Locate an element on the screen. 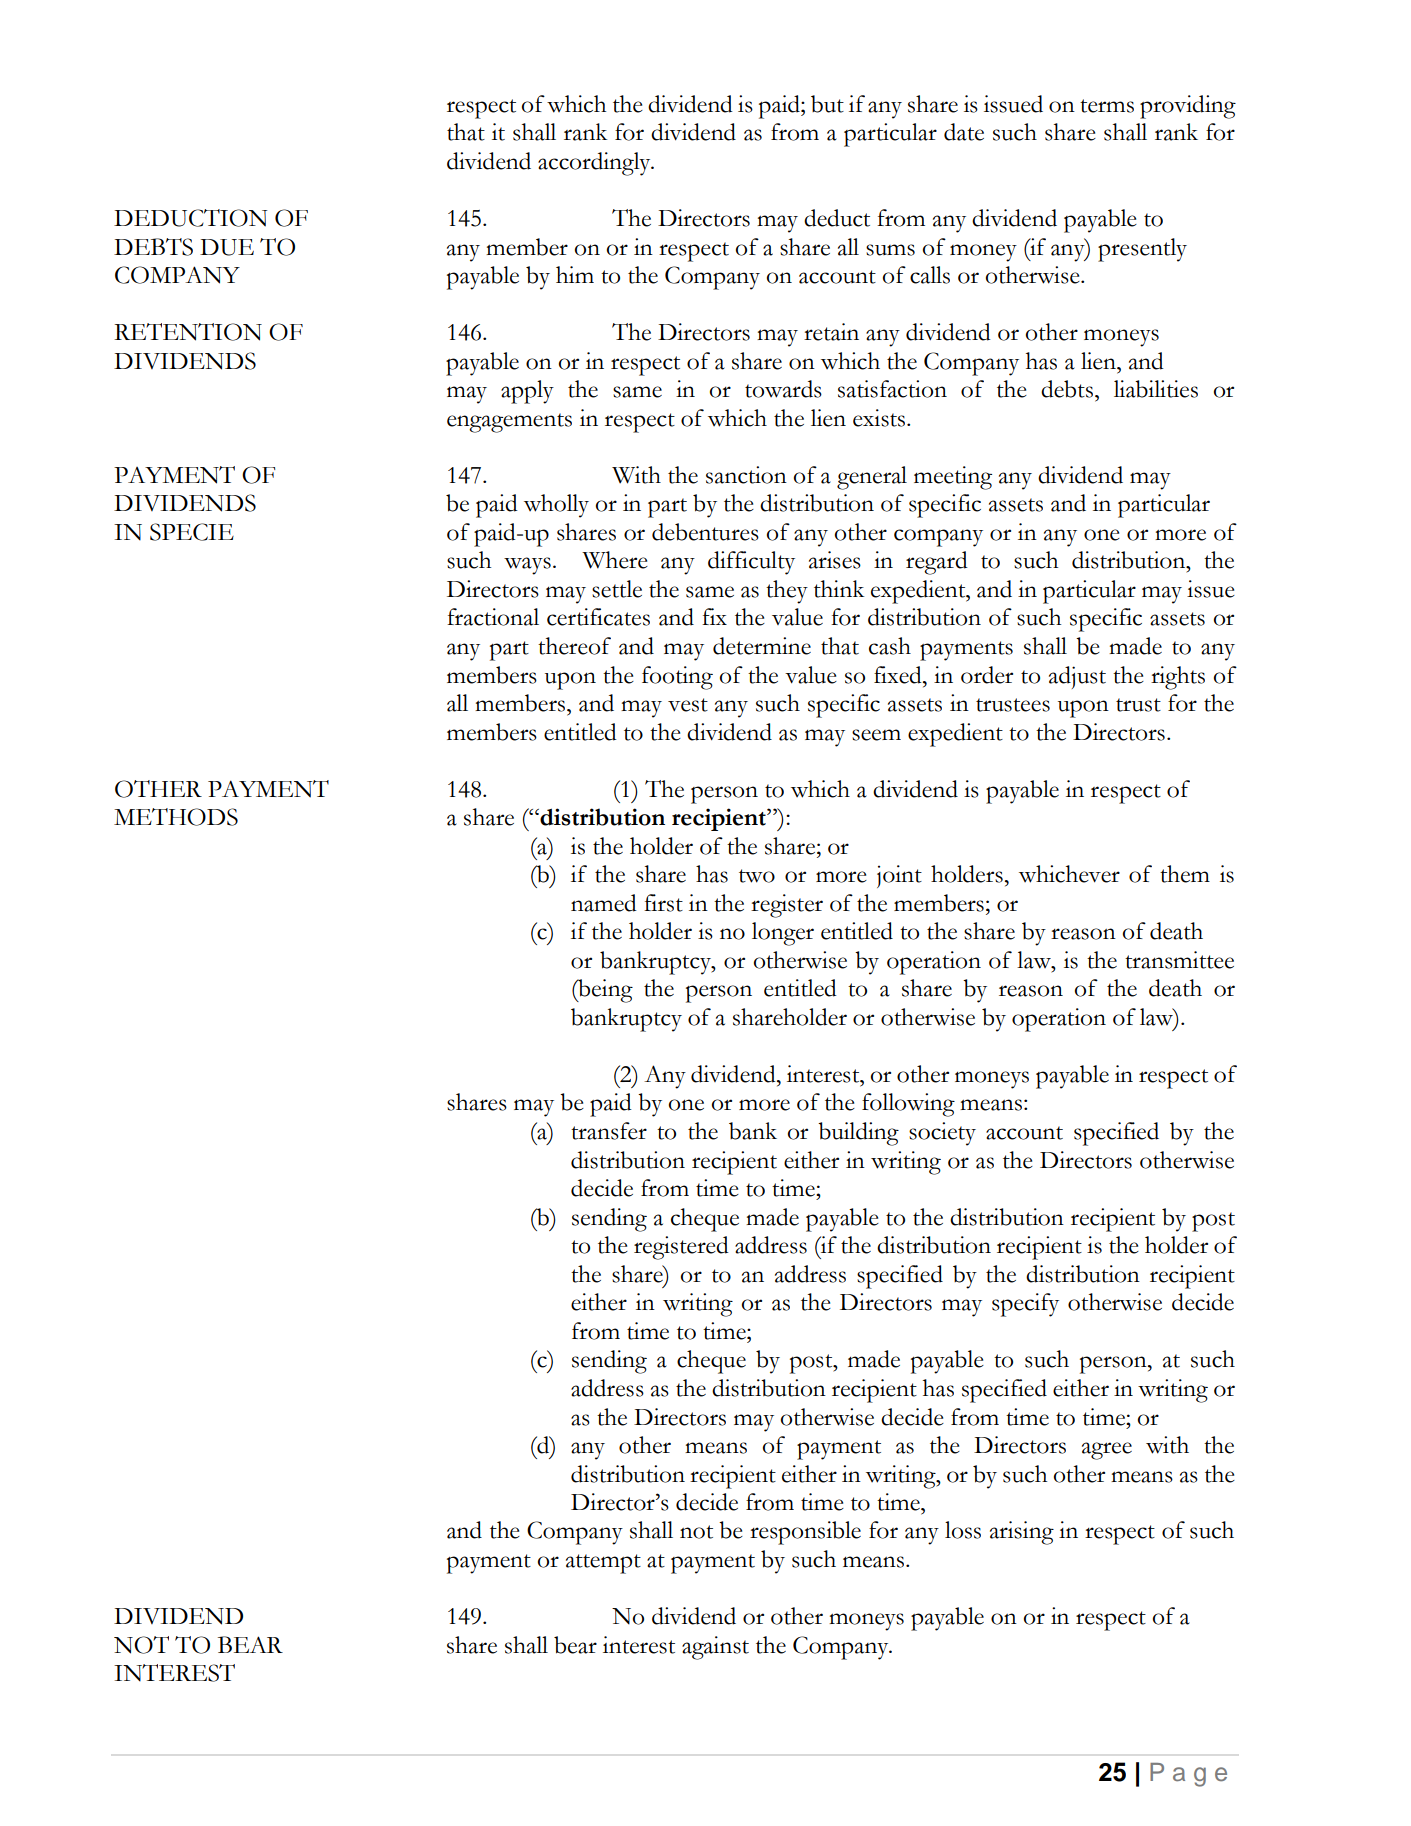 The height and width of the screenshot is (1826, 1411). attempt is located at coordinates (603, 1564).
